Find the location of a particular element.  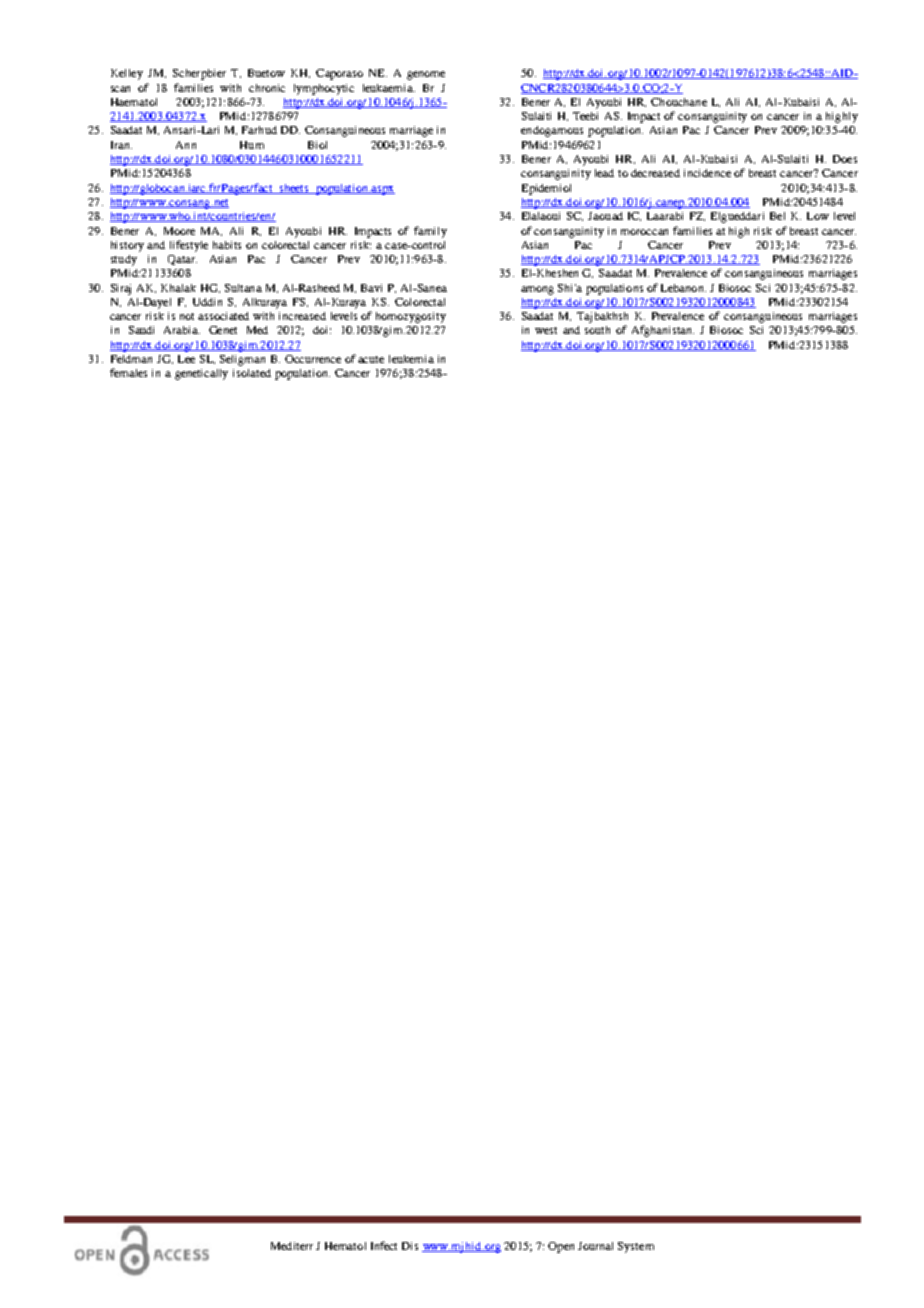

Open is located at coordinates (561, 1247).
